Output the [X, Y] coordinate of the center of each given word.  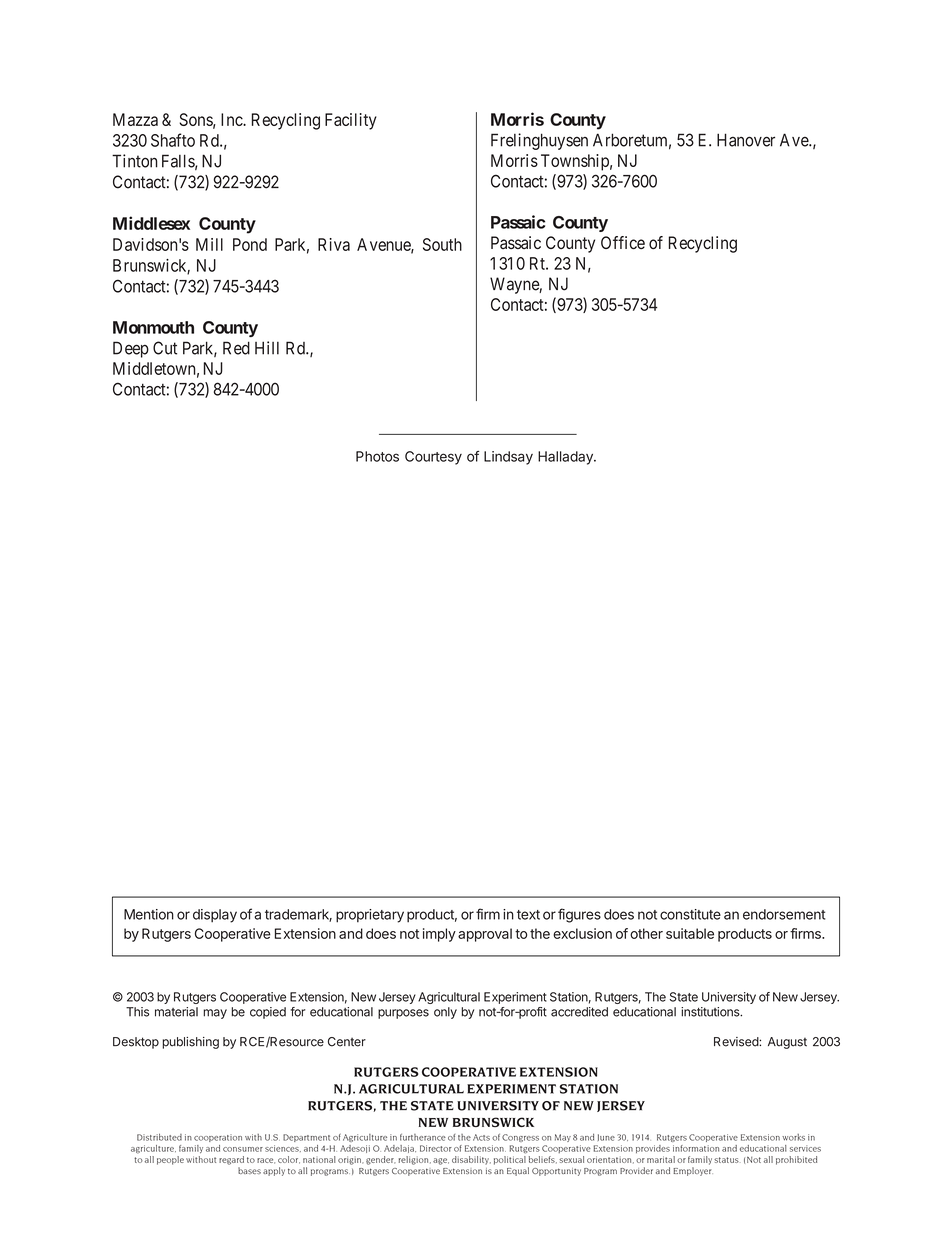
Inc [232, 119]
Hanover [746, 140]
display [215, 916]
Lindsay [508, 458]
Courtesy [433, 458]
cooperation [218, 1138]
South [442, 244]
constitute [690, 914]
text [528, 915]
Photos [377, 456]
